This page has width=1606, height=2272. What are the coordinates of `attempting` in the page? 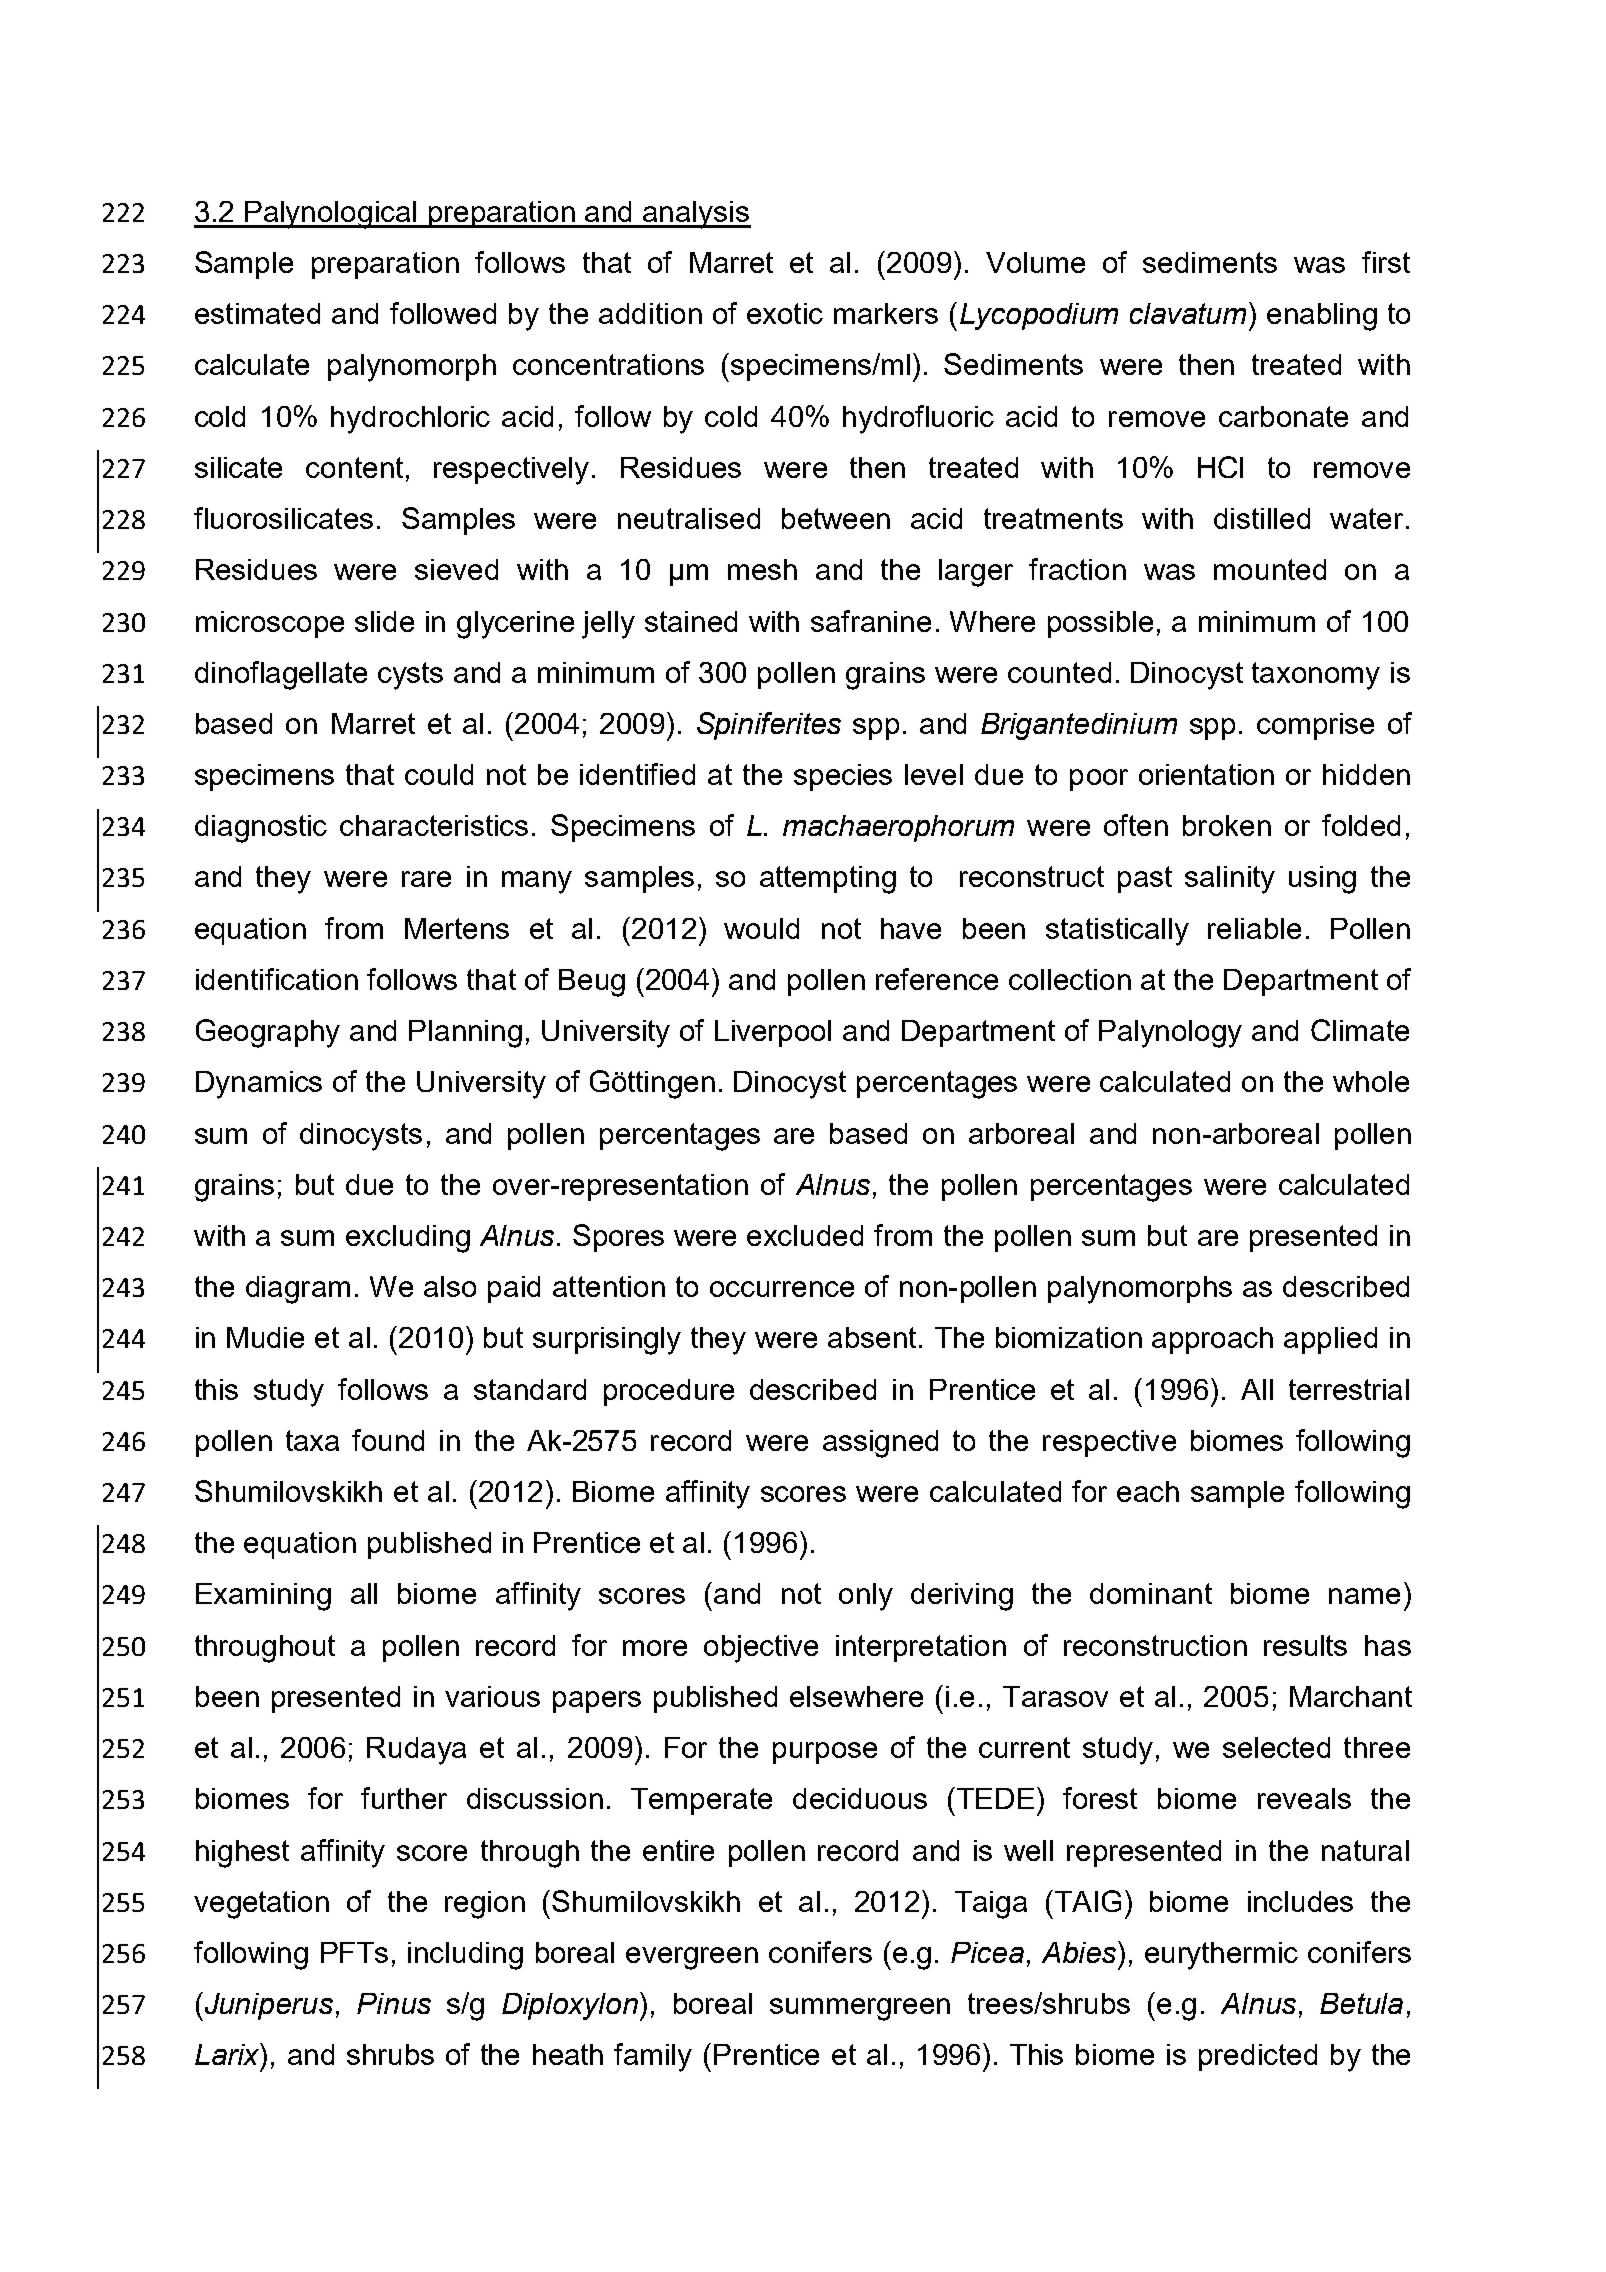 It's located at (828, 880).
